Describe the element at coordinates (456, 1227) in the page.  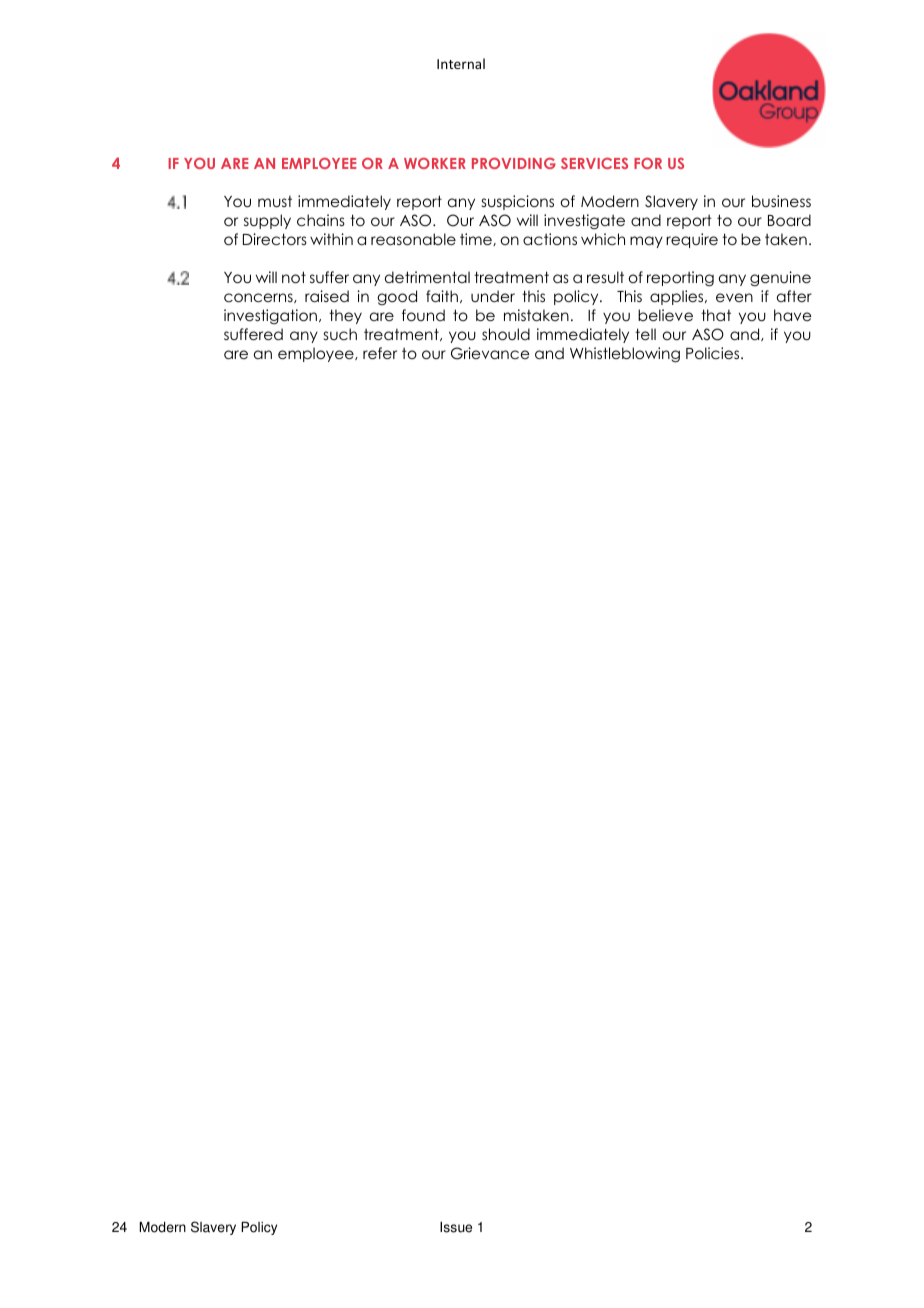
I see `Issue` at that location.
